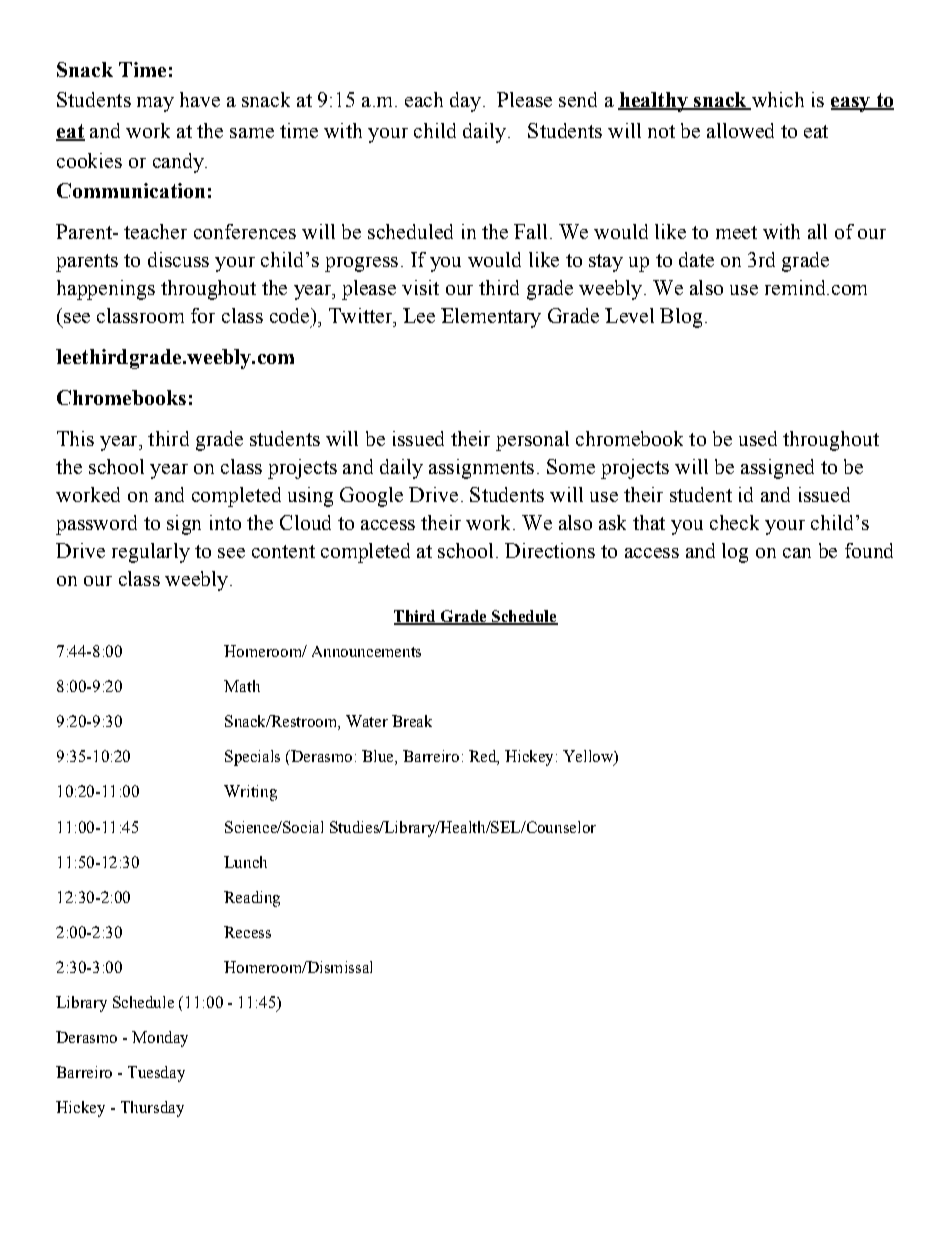  What do you see at coordinates (412, 721) in the screenshot?
I see `Break` at bounding box center [412, 721].
